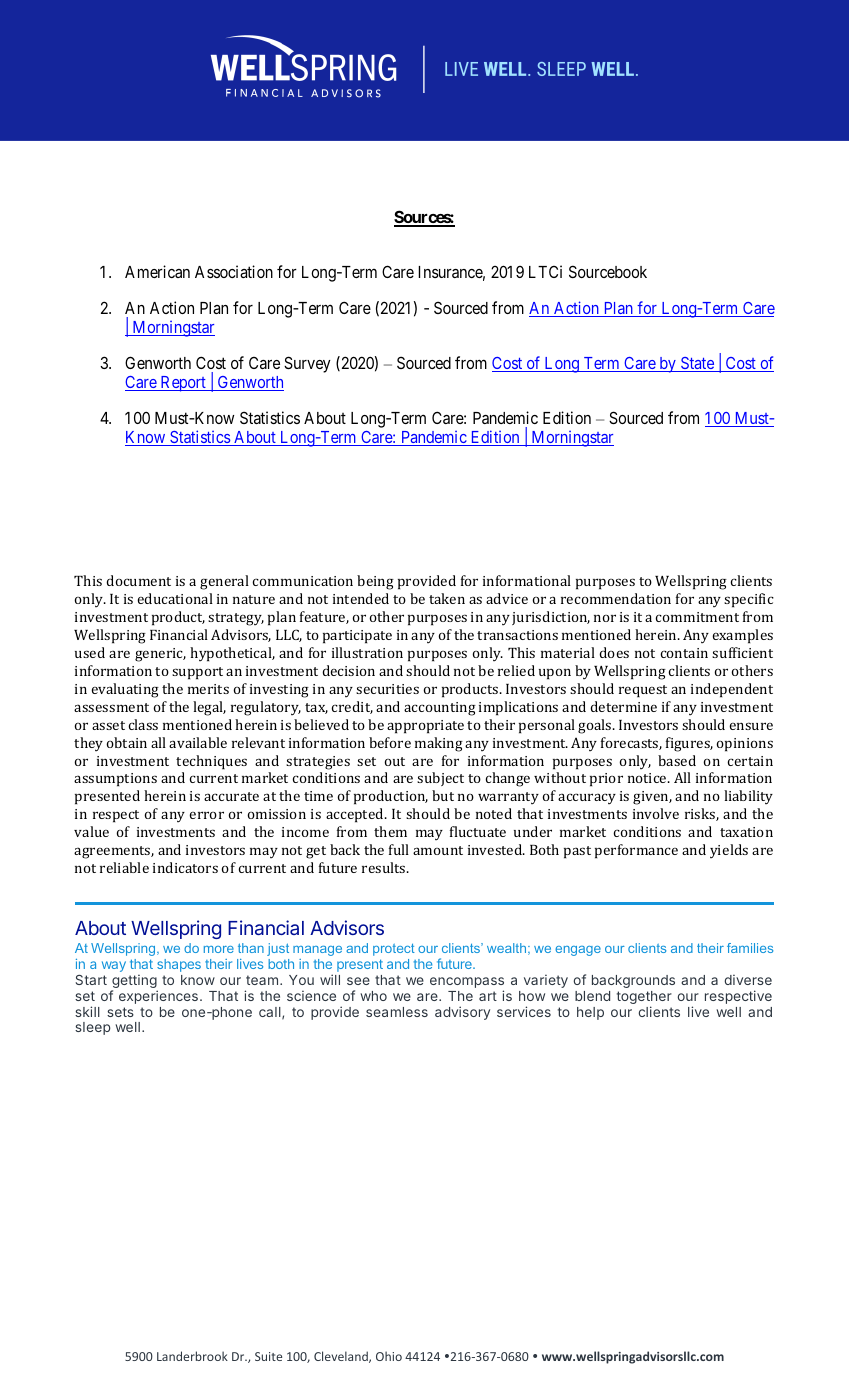  What do you see at coordinates (158, 997) in the image?
I see `experiences` at bounding box center [158, 997].
